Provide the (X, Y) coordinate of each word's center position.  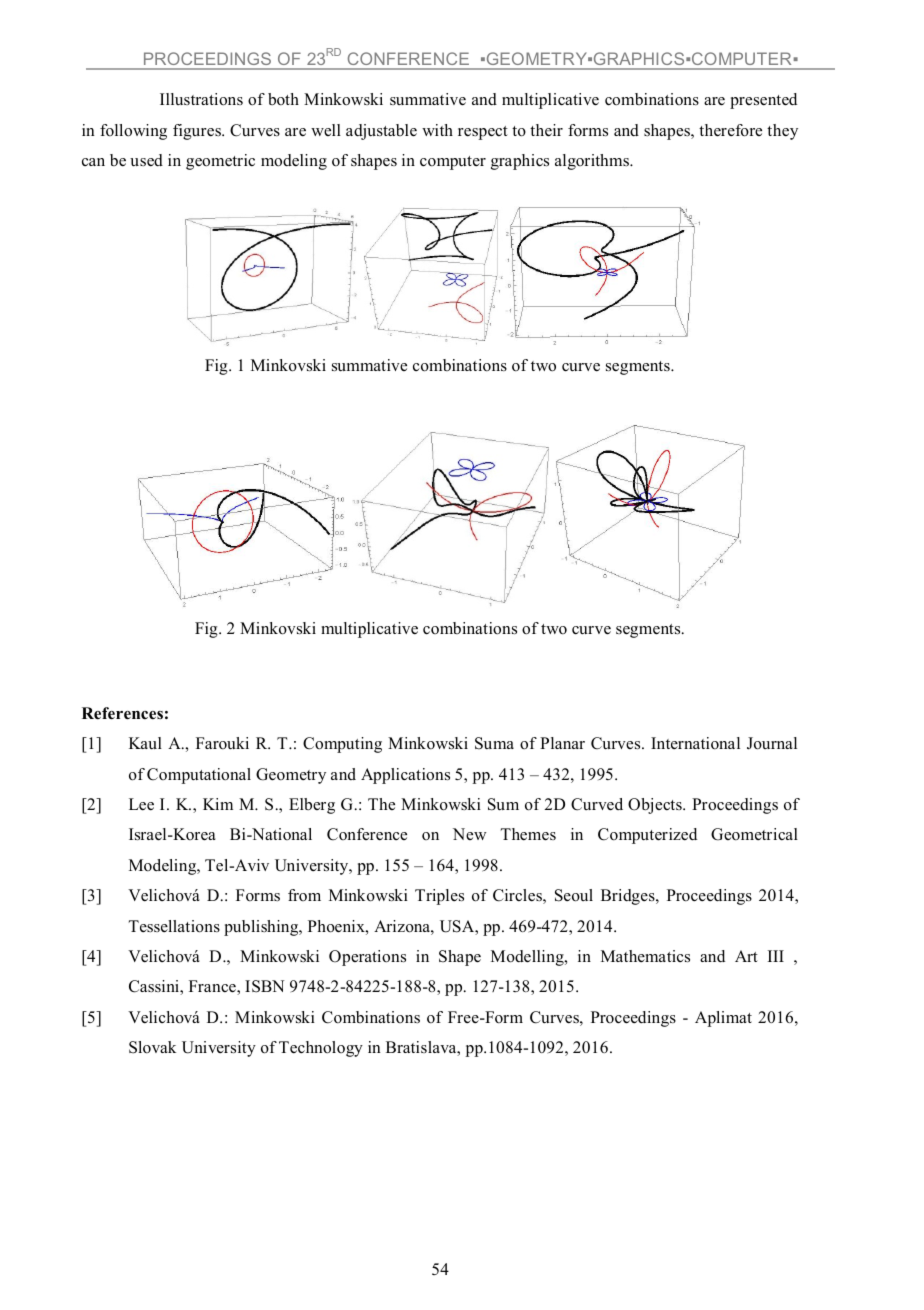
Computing (342, 745)
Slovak (152, 1047)
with (437, 130)
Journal (772, 743)
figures (198, 132)
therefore (730, 130)
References (122, 713)
